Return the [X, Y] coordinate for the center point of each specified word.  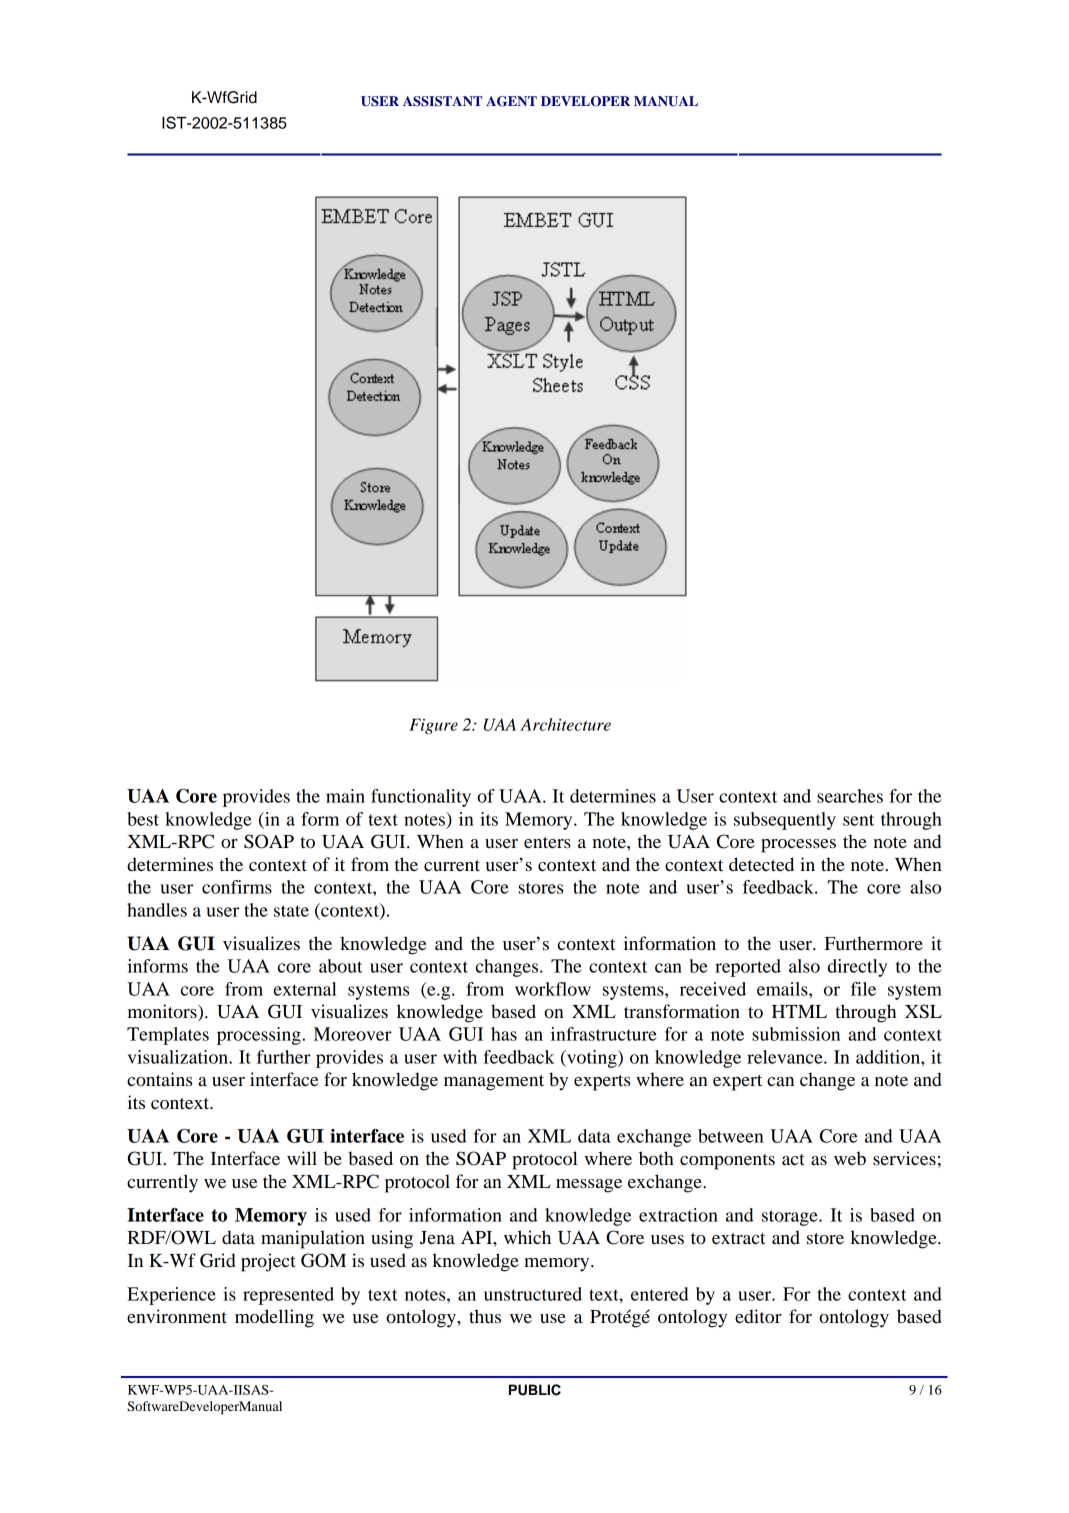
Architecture [565, 724]
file [863, 989]
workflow [553, 989]
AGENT [511, 101]
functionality [421, 798]
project [268, 1262]
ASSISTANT [442, 101]
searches [850, 796]
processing [260, 1036]
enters [547, 842]
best [143, 819]
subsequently [785, 821]
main [345, 796]
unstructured [533, 1294]
